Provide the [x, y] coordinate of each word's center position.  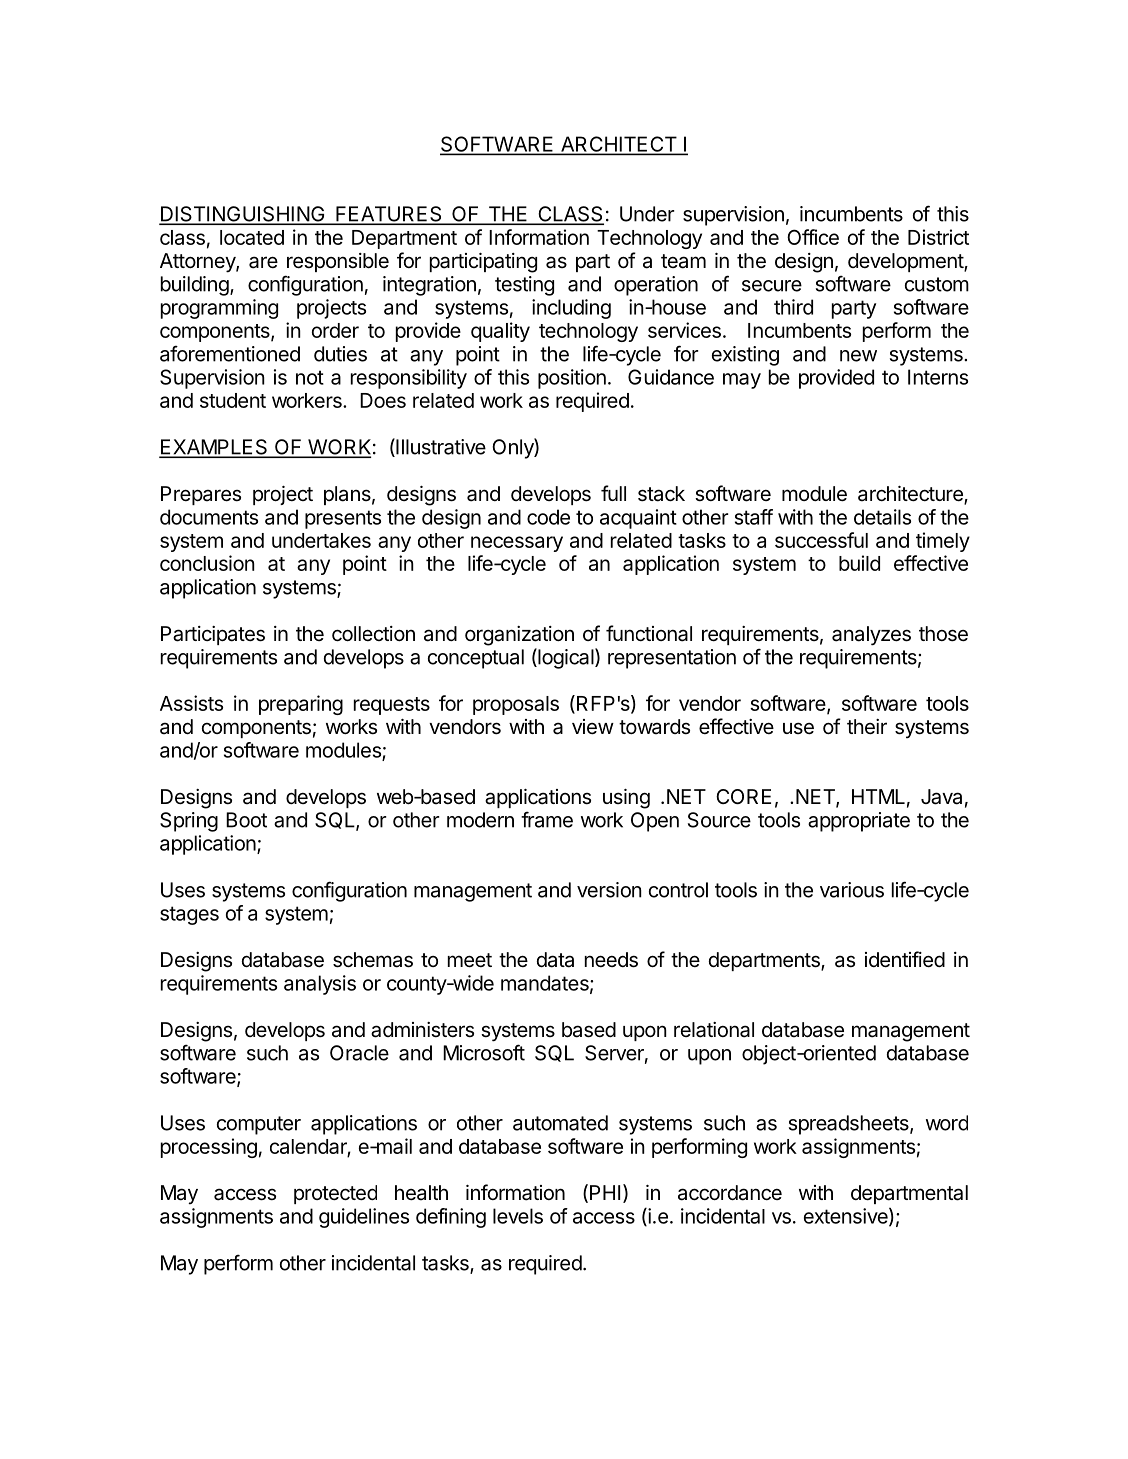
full [613, 493]
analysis [320, 985]
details [882, 517]
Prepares [201, 495]
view [593, 727]
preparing [301, 705]
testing [524, 286]
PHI [605, 1192]
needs [611, 960]
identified [905, 959]
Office [813, 237]
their [867, 727]
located [252, 237]
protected [335, 1194]
